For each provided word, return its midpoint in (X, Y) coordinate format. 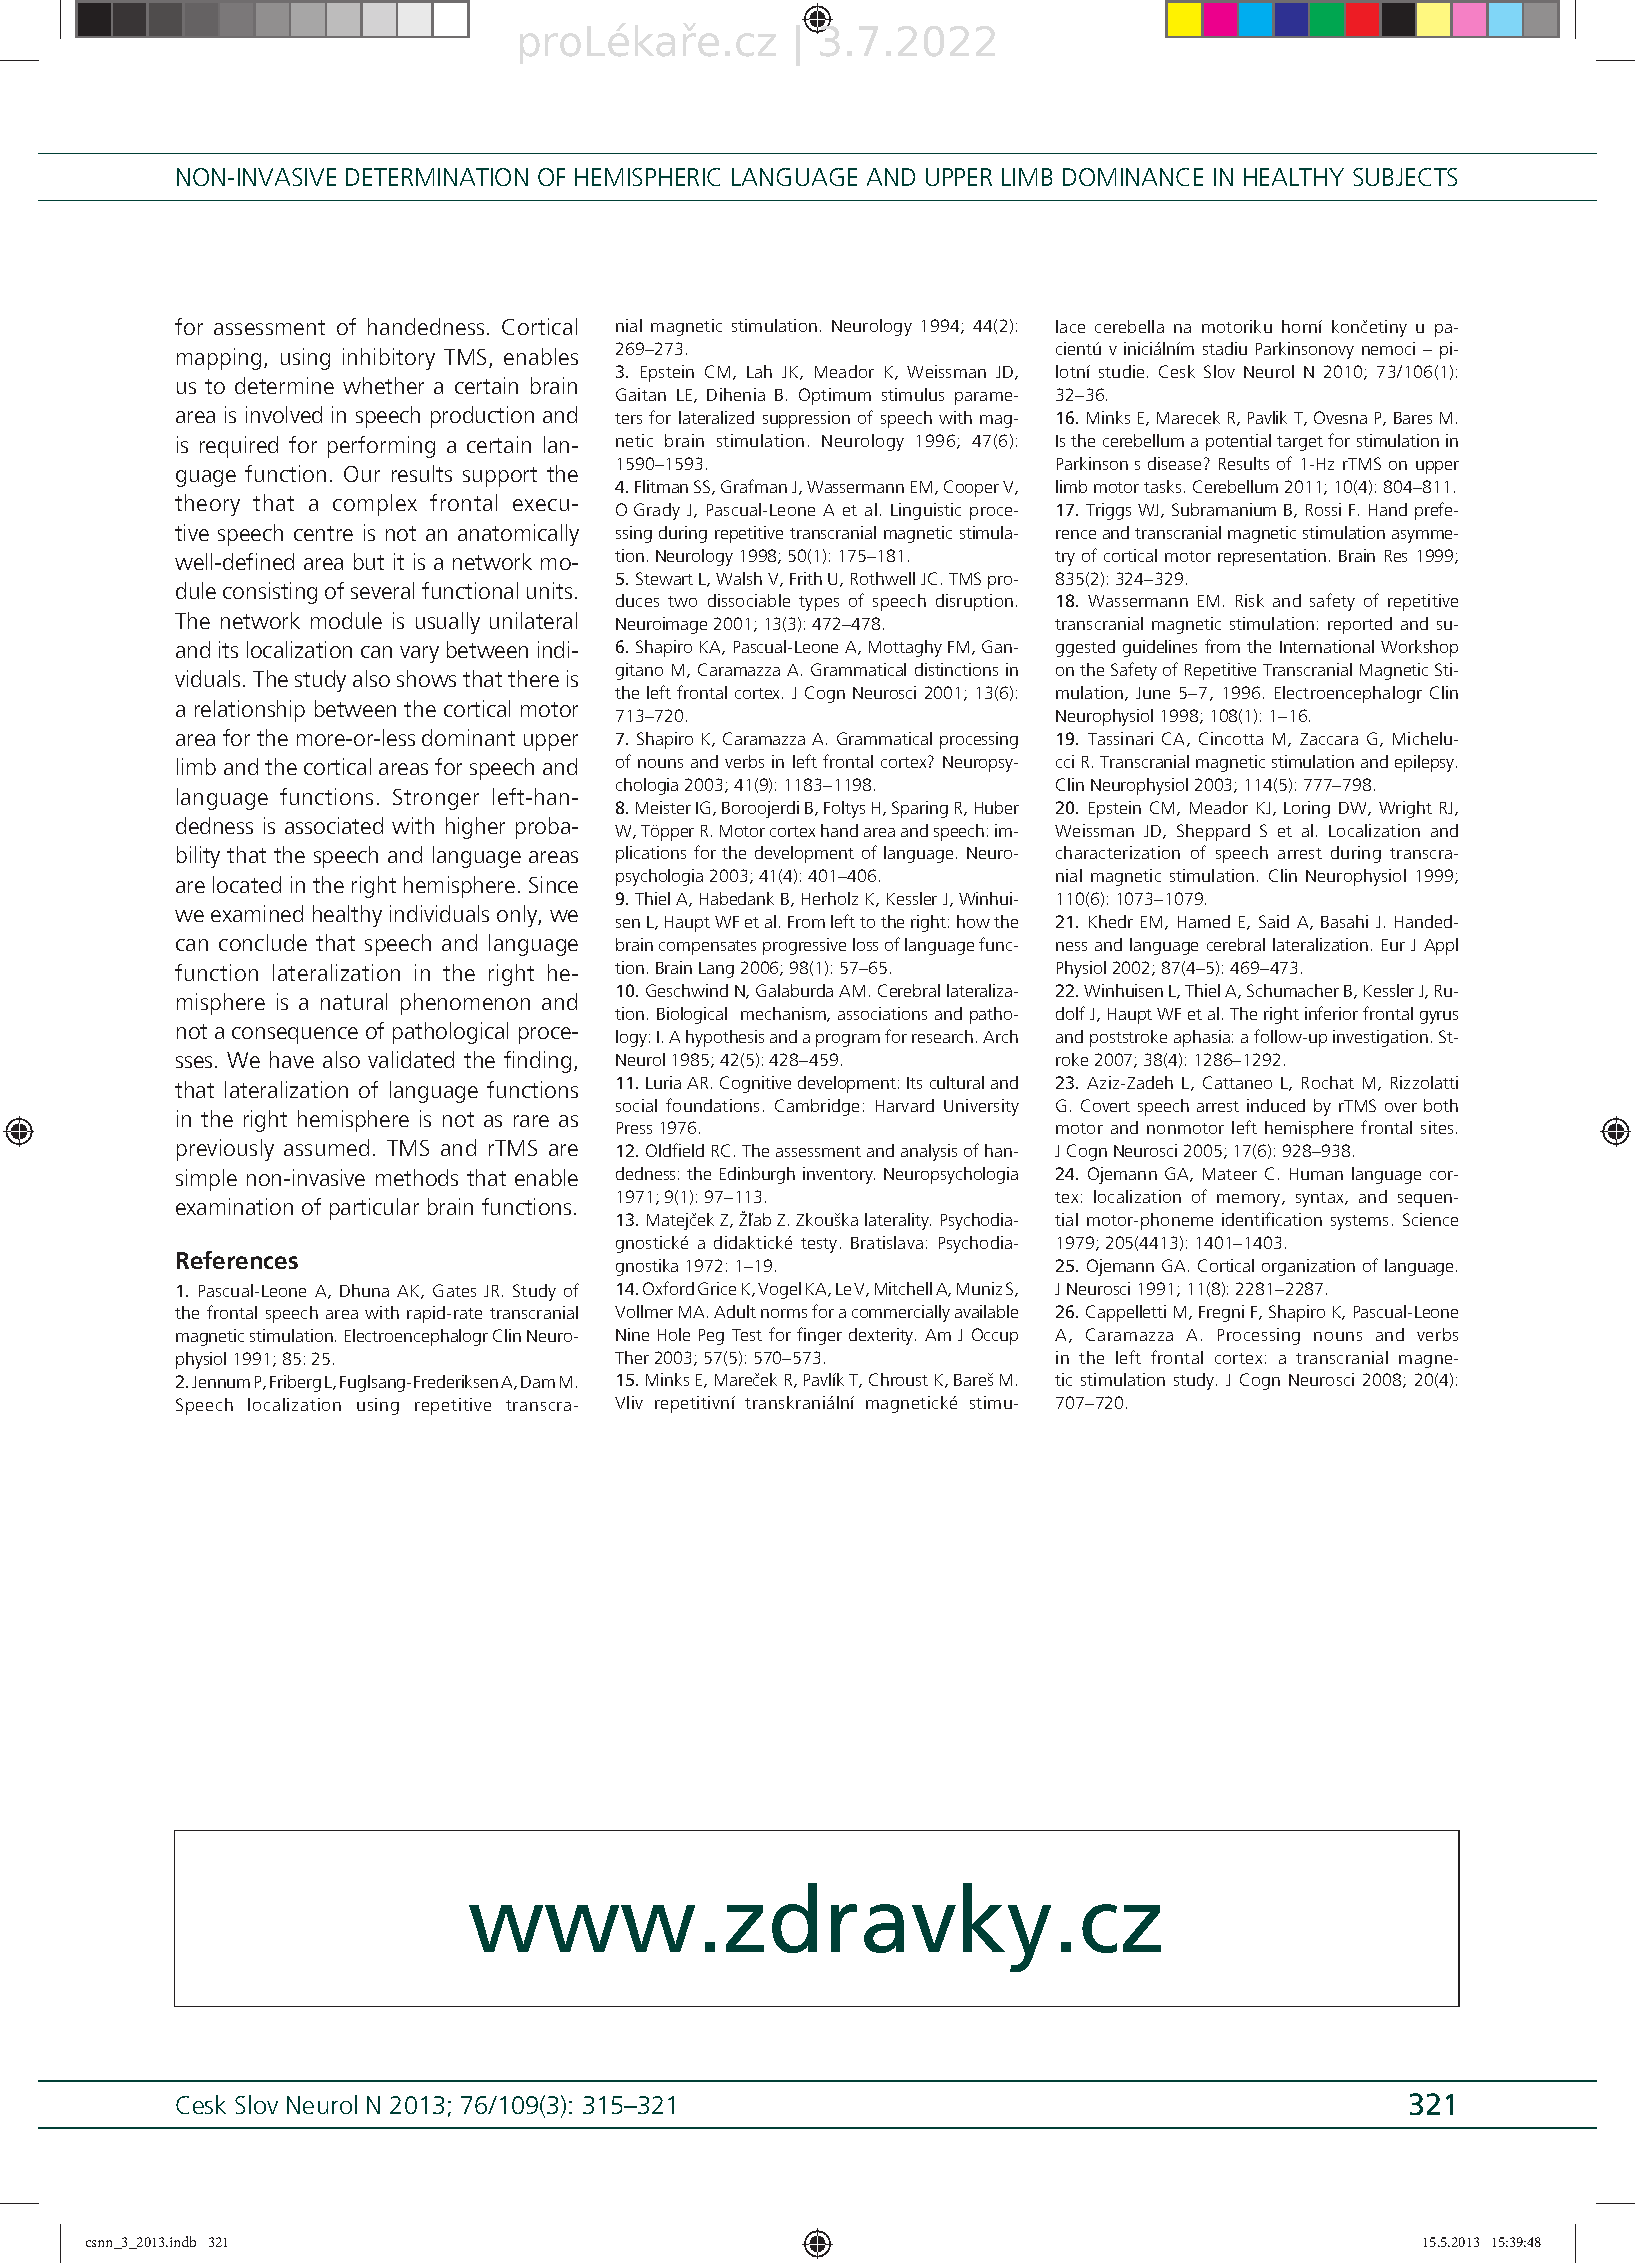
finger (819, 1336)
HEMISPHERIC (647, 177)
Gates (454, 1290)
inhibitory (389, 359)
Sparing (920, 809)
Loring (1307, 809)
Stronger (436, 799)
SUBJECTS (1405, 177)
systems (1359, 1222)
